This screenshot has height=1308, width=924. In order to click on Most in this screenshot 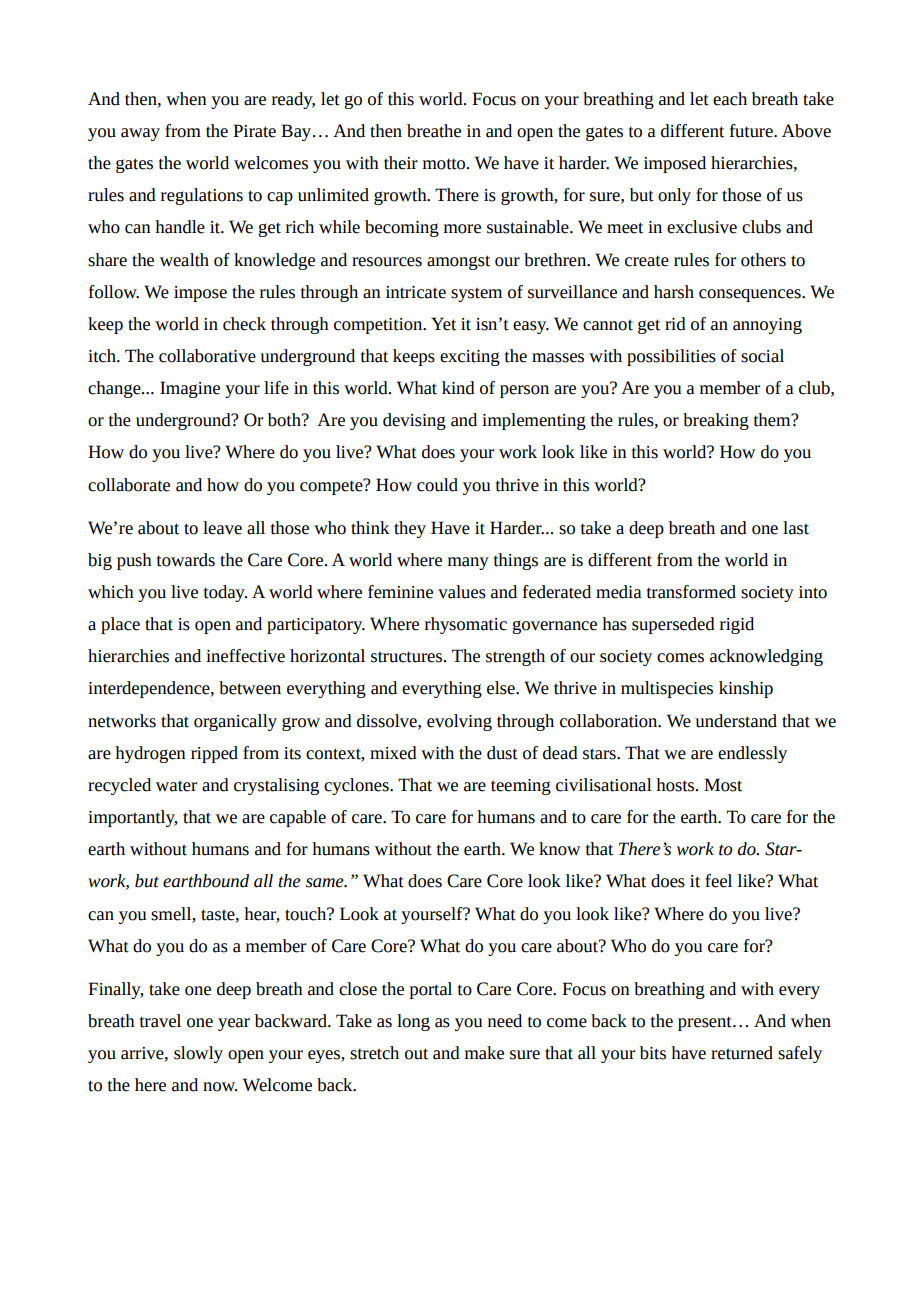, I will do `click(723, 785)`.
